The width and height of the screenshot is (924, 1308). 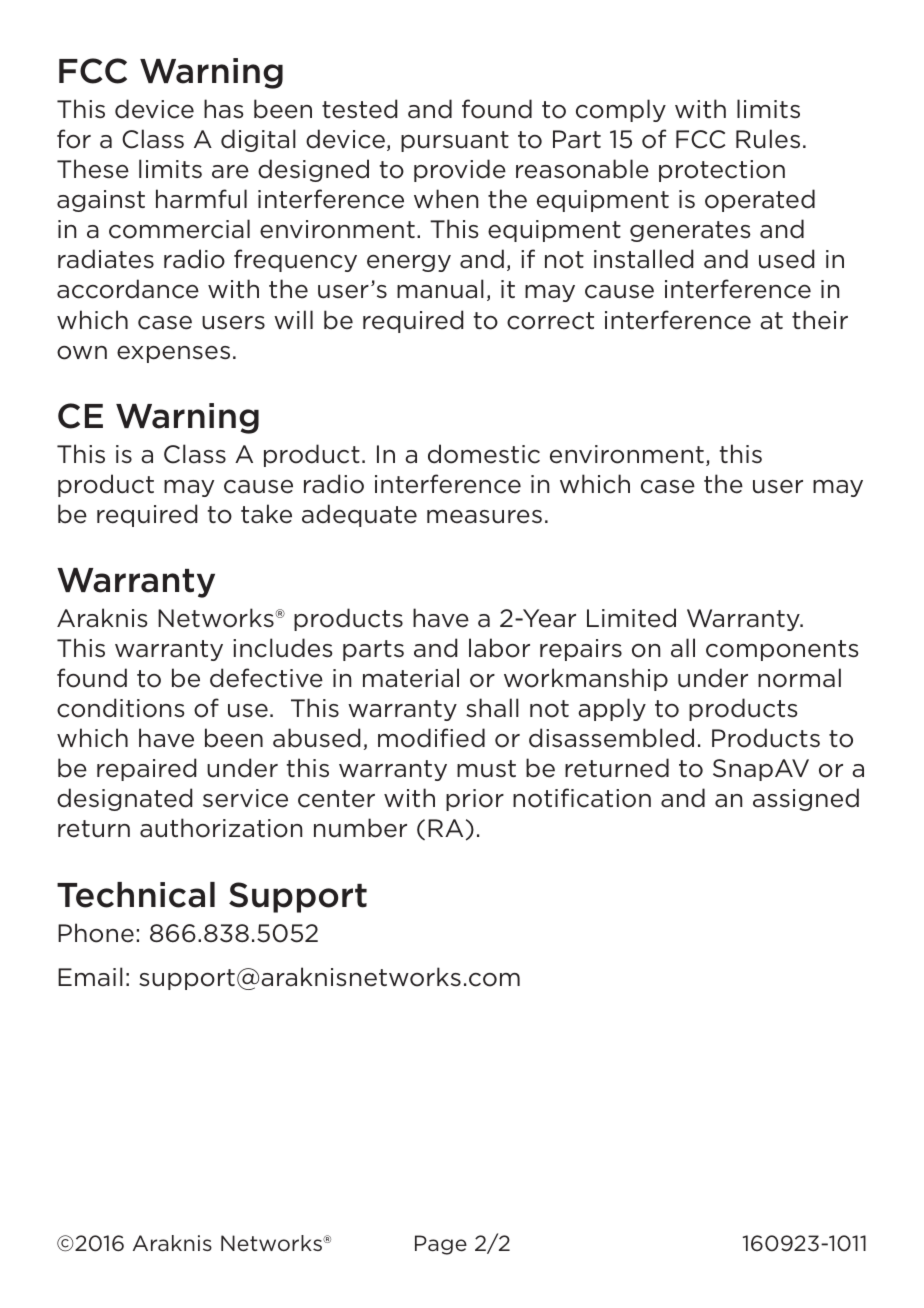 I want to click on Technical, so click(x=136, y=895).
